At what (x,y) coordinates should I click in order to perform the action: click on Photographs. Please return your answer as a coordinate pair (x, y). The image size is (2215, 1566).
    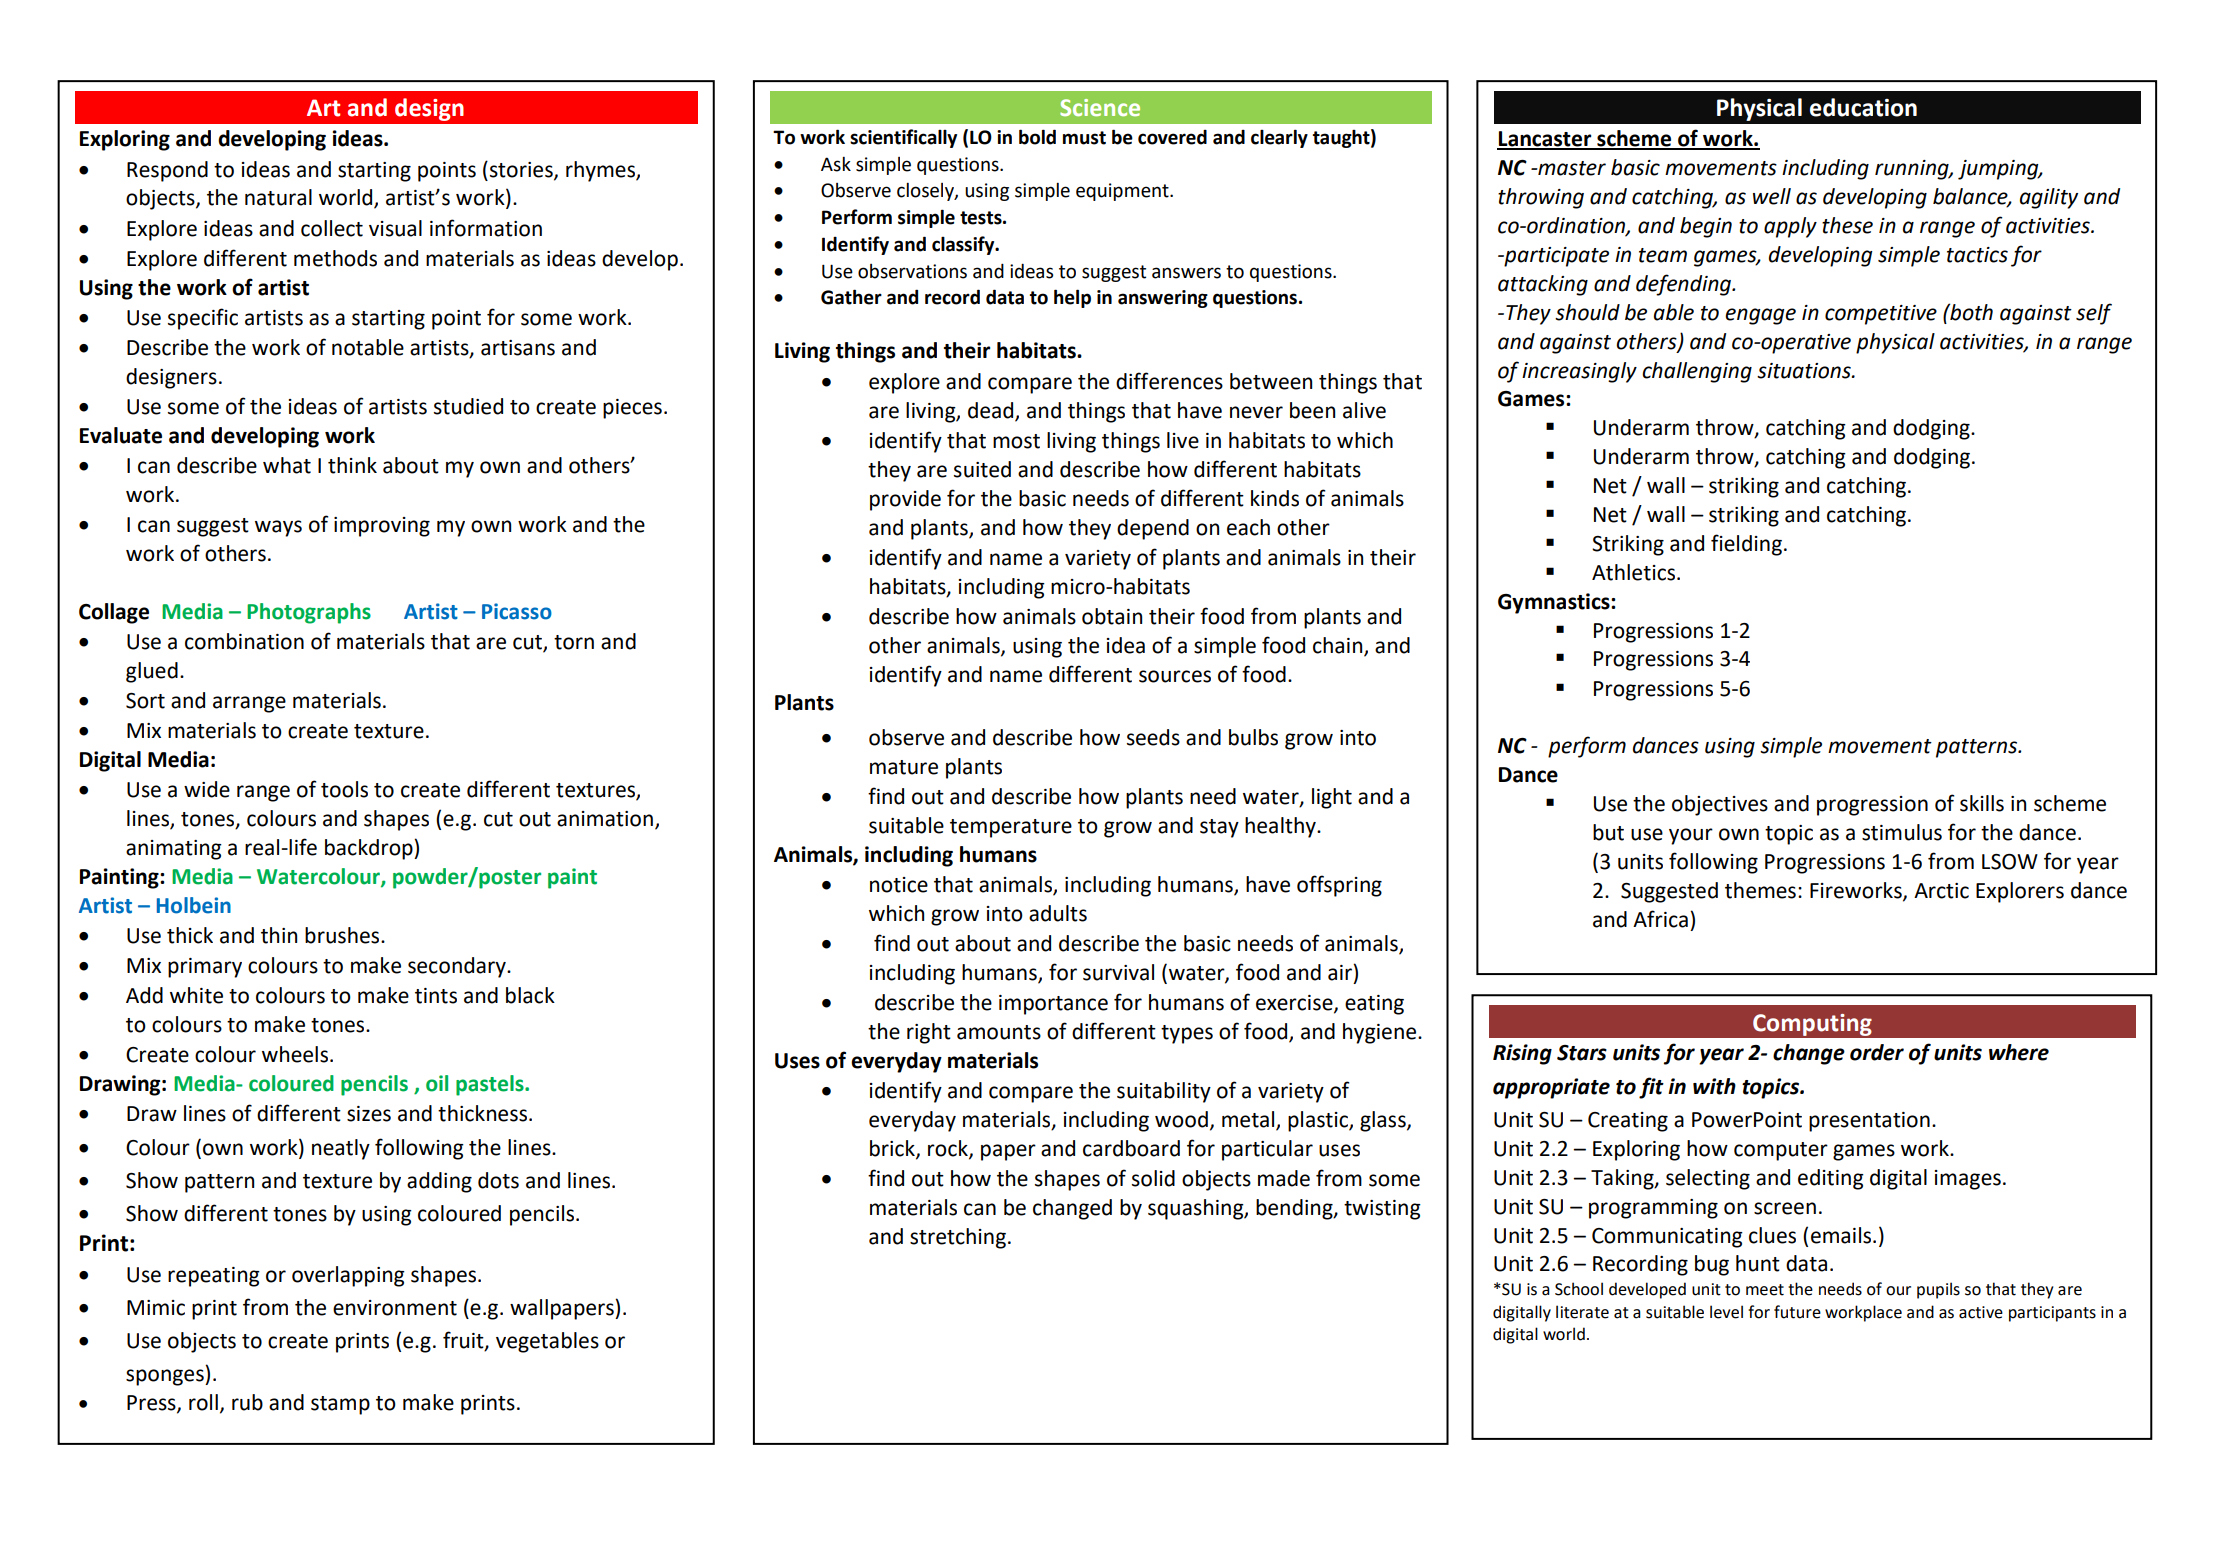
    Looking at the image, I should click on (309, 613).
